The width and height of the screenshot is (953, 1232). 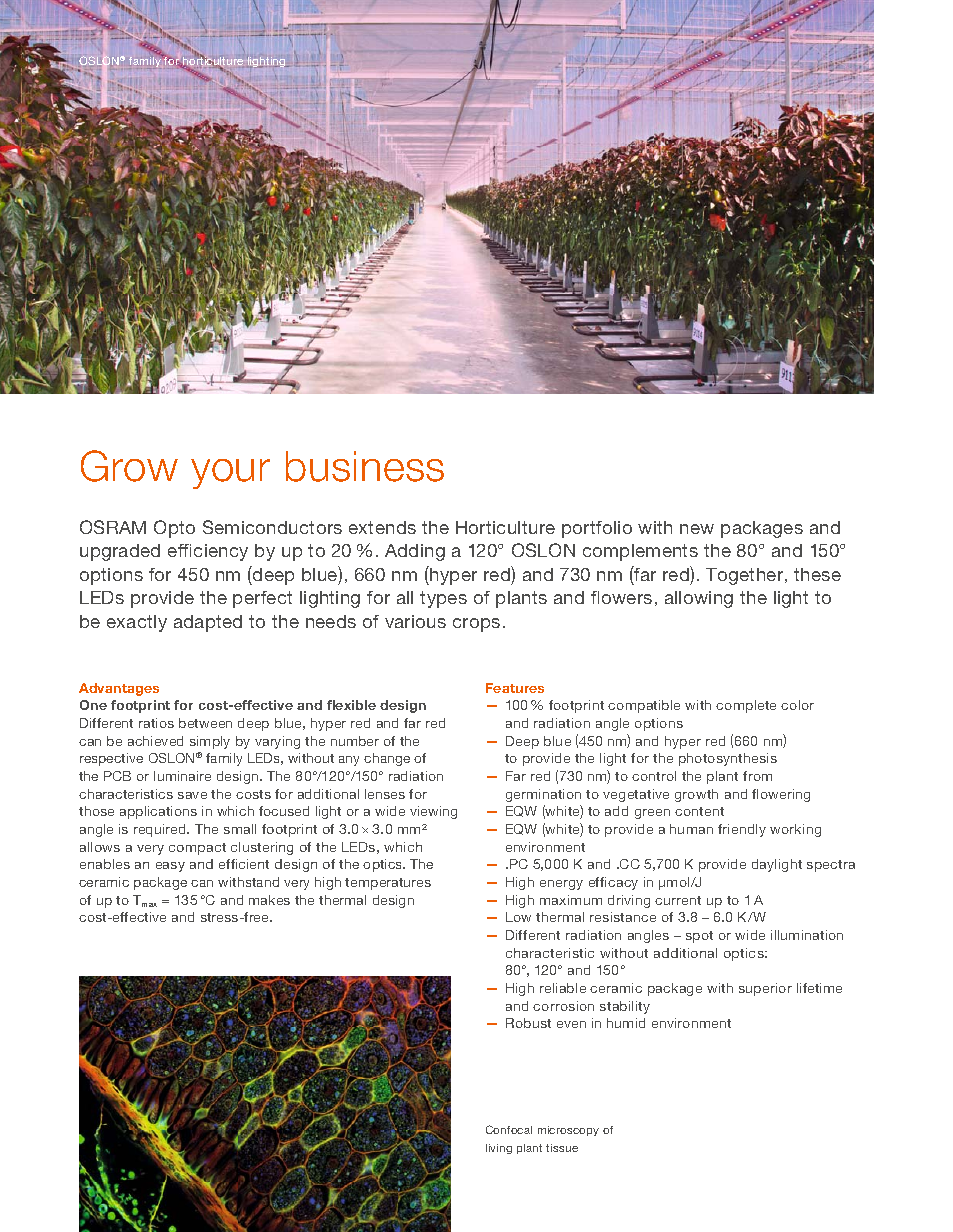 I want to click on Confocal, so click(x=509, y=1129).
